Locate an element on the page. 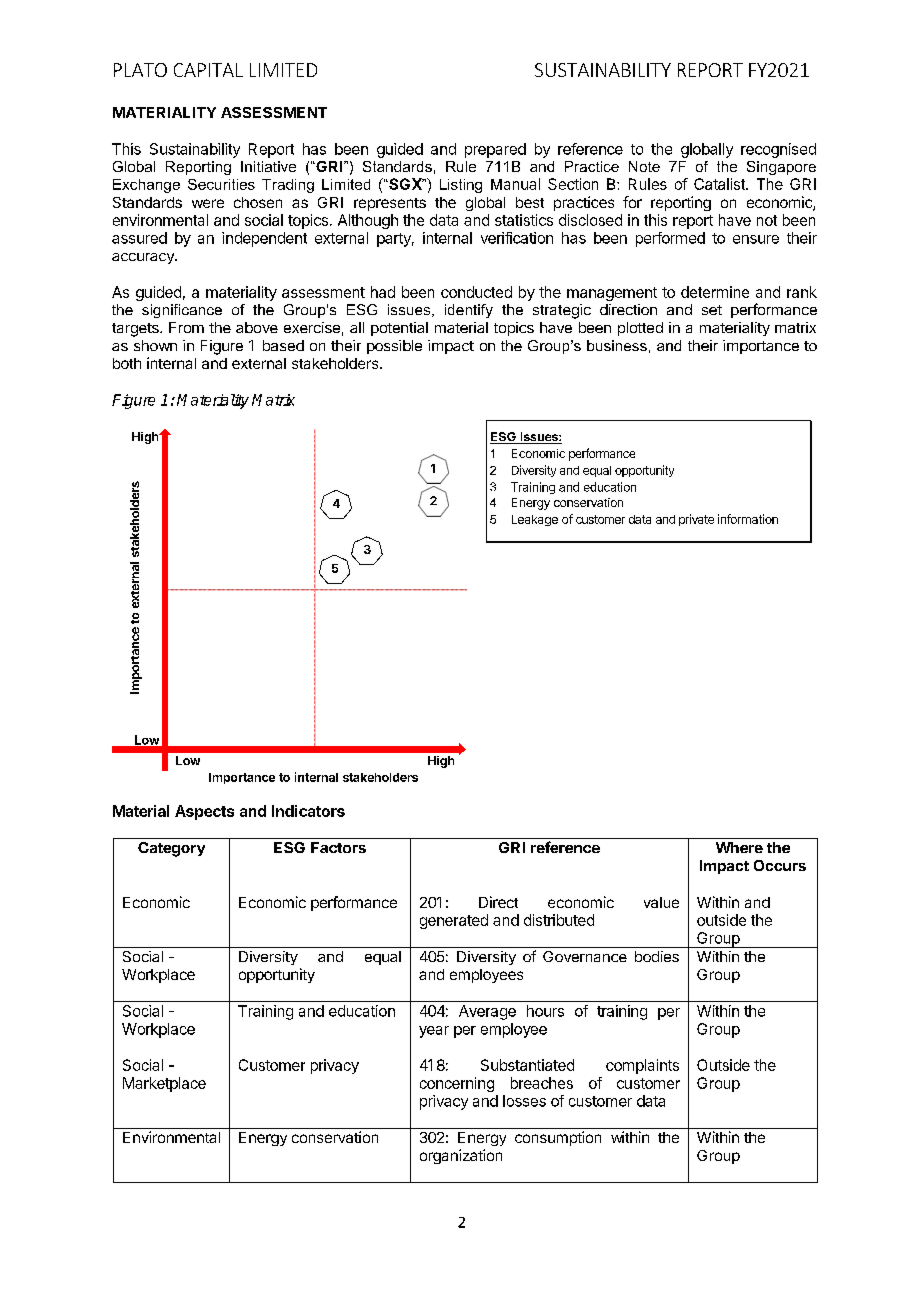  organization is located at coordinates (461, 1156).
